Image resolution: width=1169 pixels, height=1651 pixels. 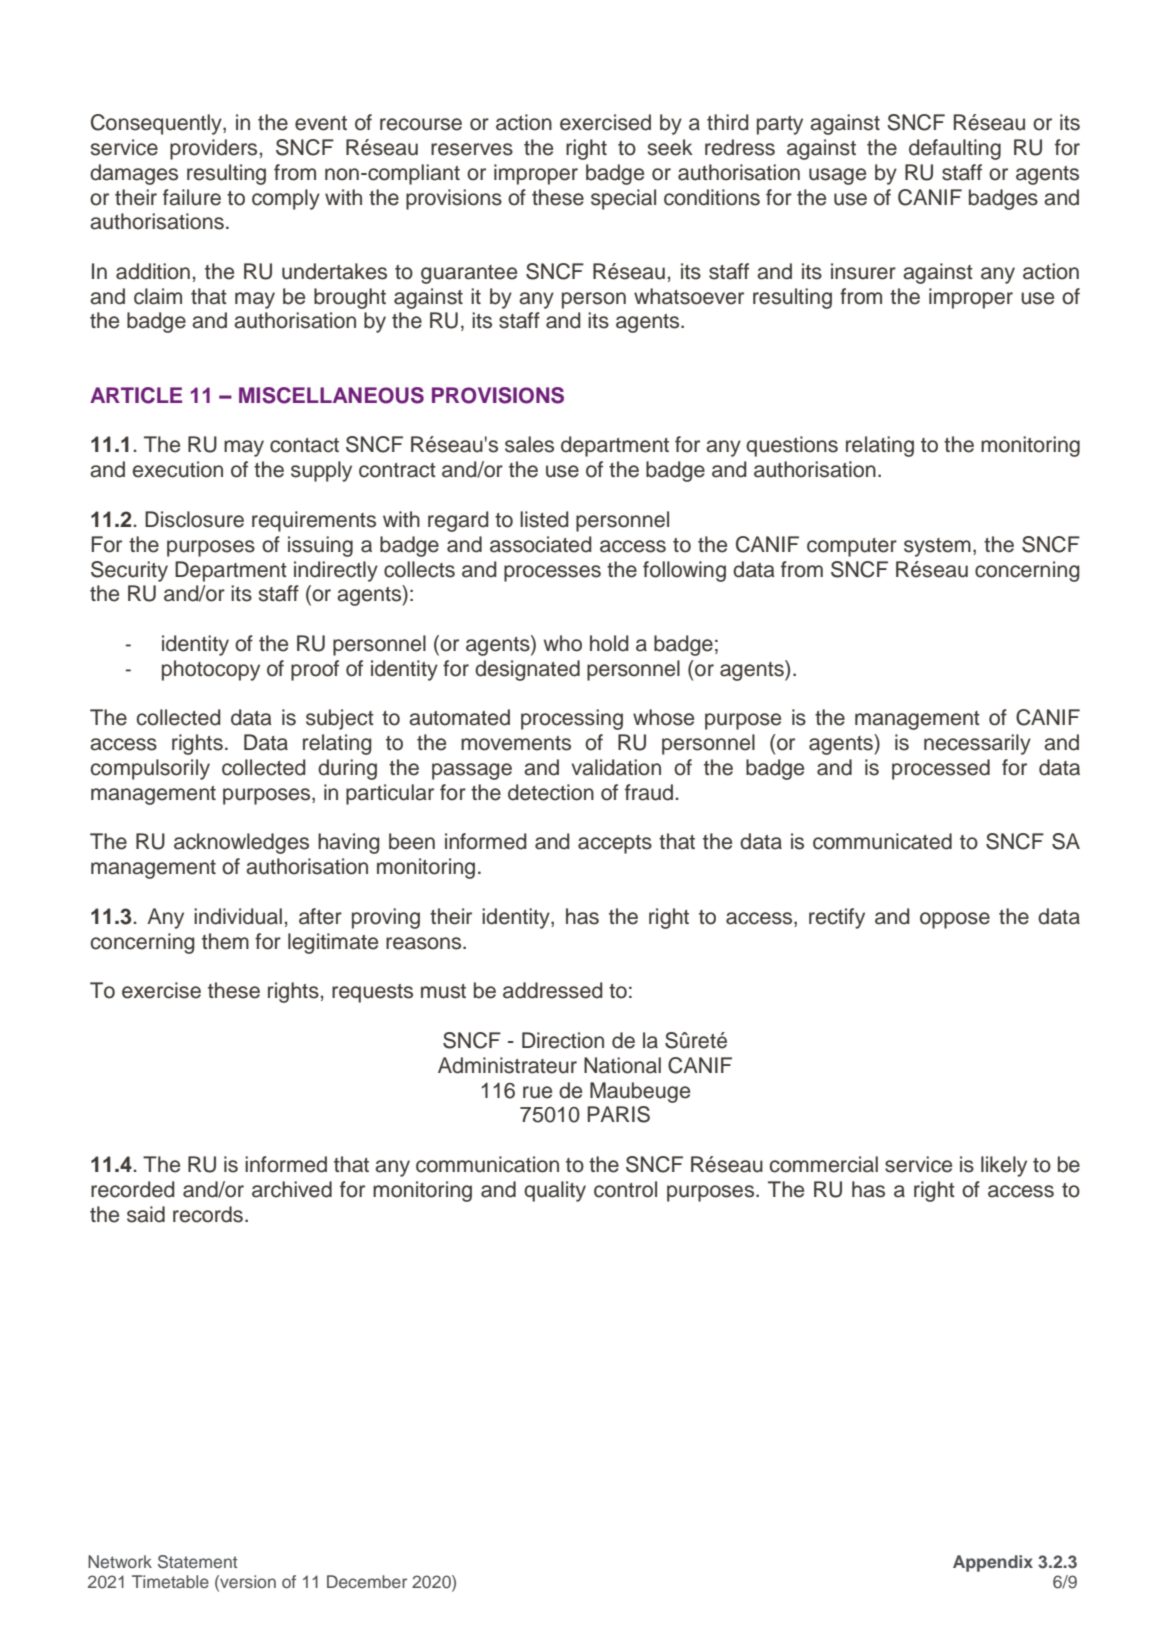 I want to click on acknowledges, so click(x=241, y=843).
